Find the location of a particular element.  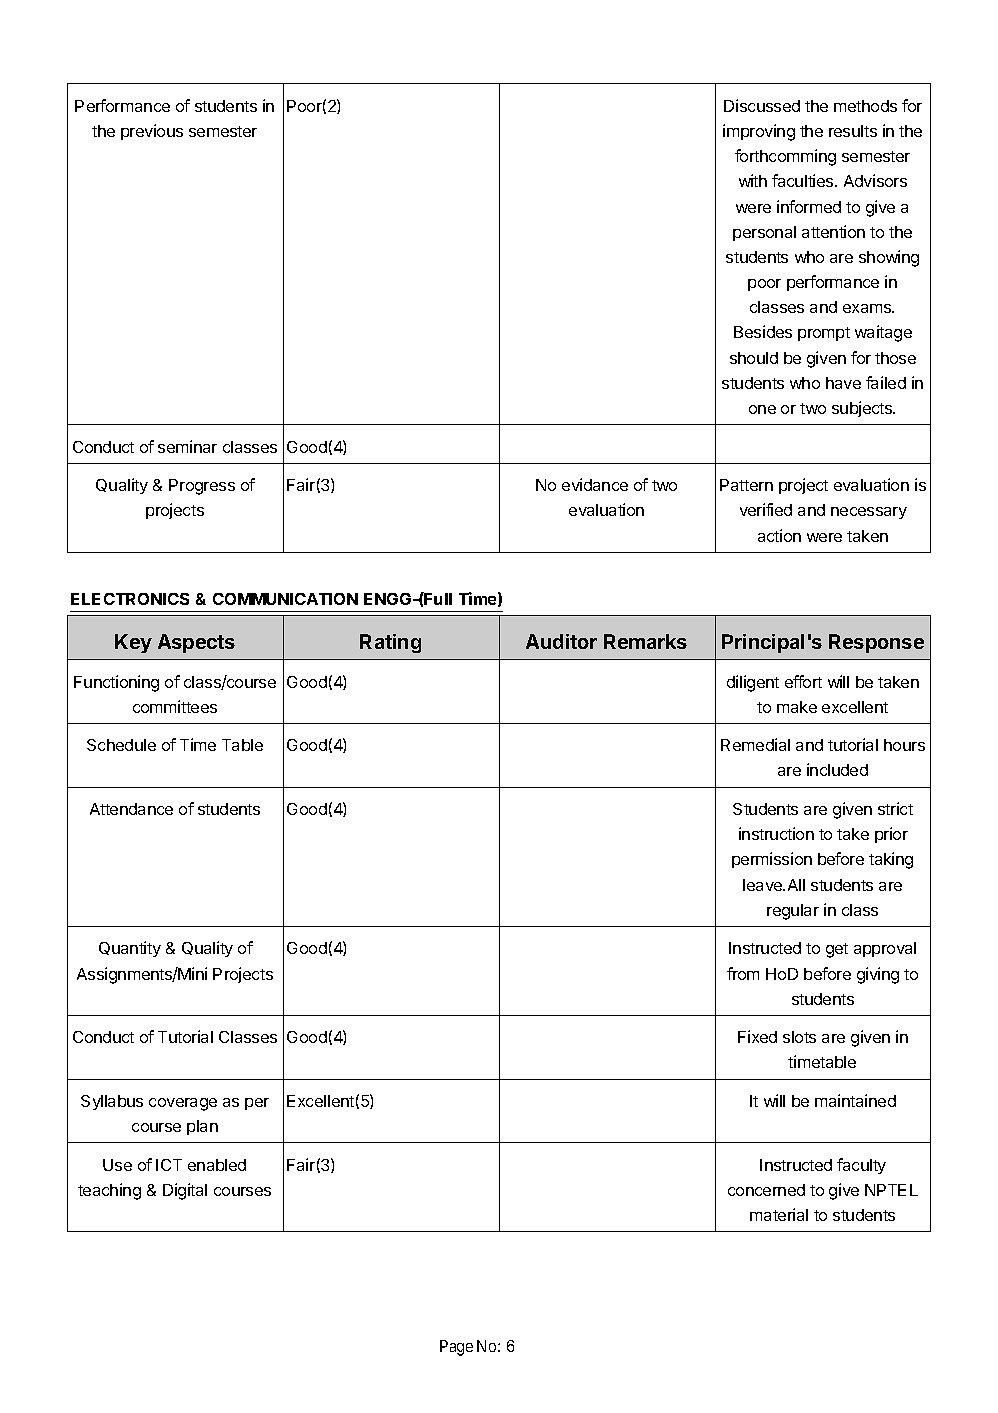

one is located at coordinates (762, 409).
